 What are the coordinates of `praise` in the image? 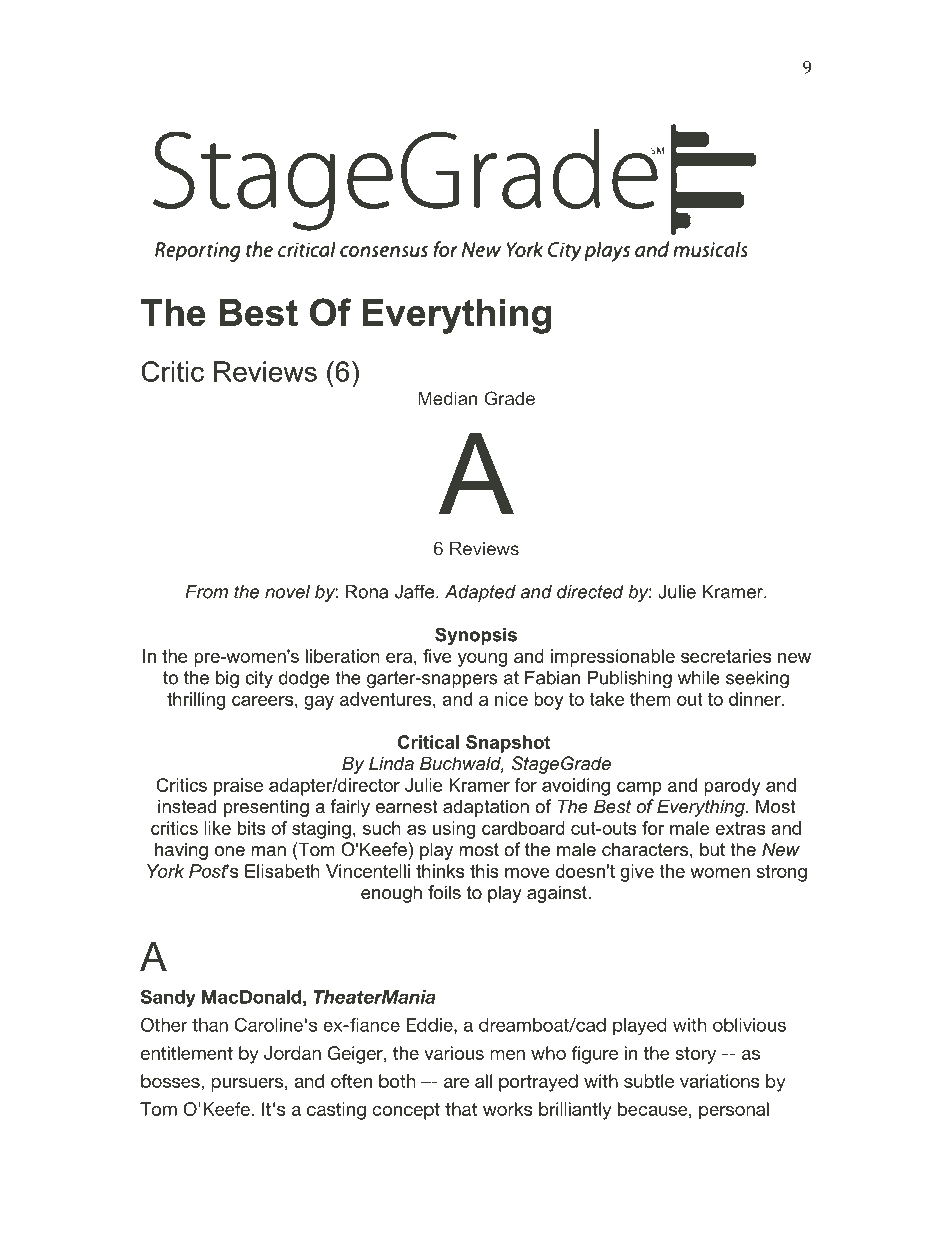 It's located at (238, 787).
